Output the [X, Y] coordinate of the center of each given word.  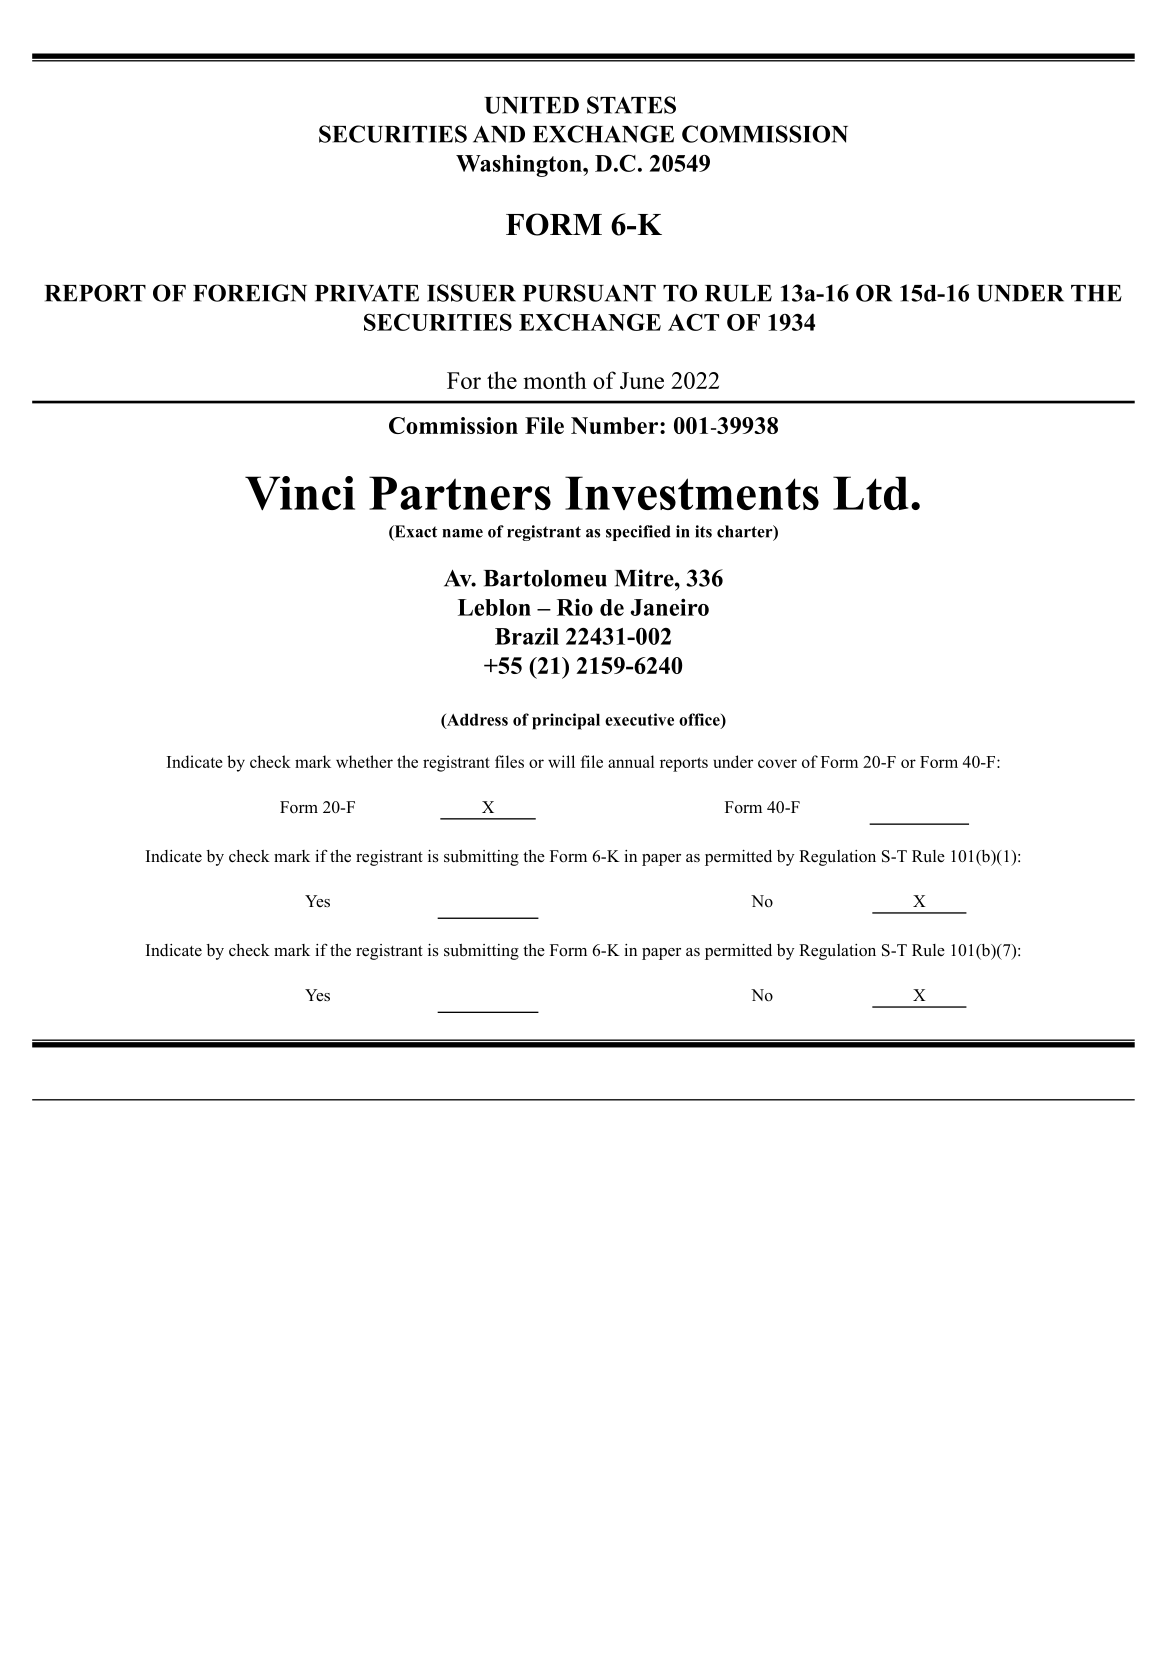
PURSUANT [589, 293]
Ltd [871, 493]
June [642, 380]
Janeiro [669, 607]
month [555, 380]
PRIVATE [367, 293]
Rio [575, 607]
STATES [631, 105]
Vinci [300, 493]
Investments [692, 493]
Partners [460, 493]
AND [499, 134]
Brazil [527, 636]
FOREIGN [250, 293]
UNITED [531, 105]
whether [364, 761]
